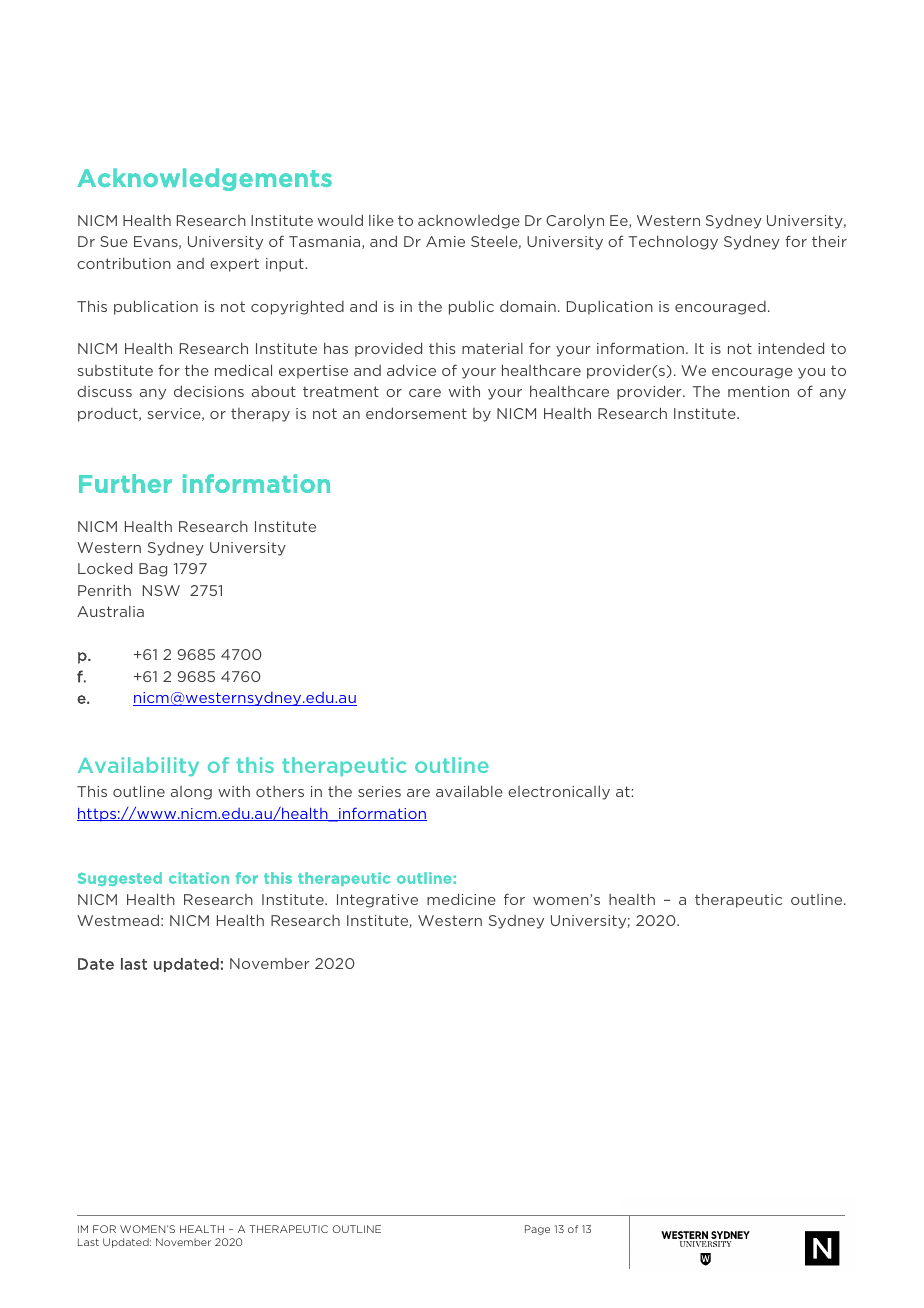 Image resolution: width=924 pixels, height=1308 pixels. Describe the element at coordinates (199, 878) in the page. I see `citation` at that location.
